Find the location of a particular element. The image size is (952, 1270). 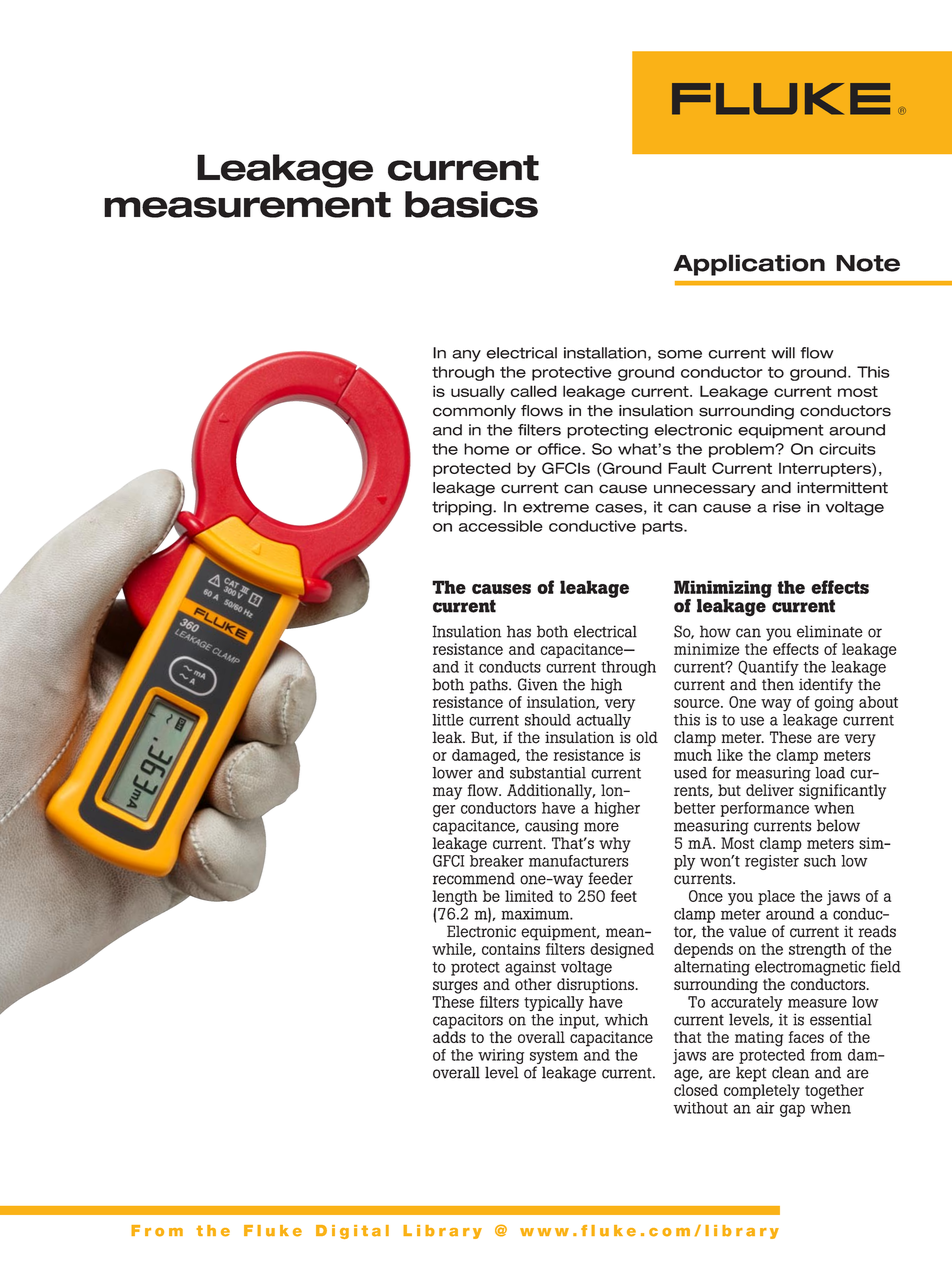

basics is located at coordinates (471, 204).
